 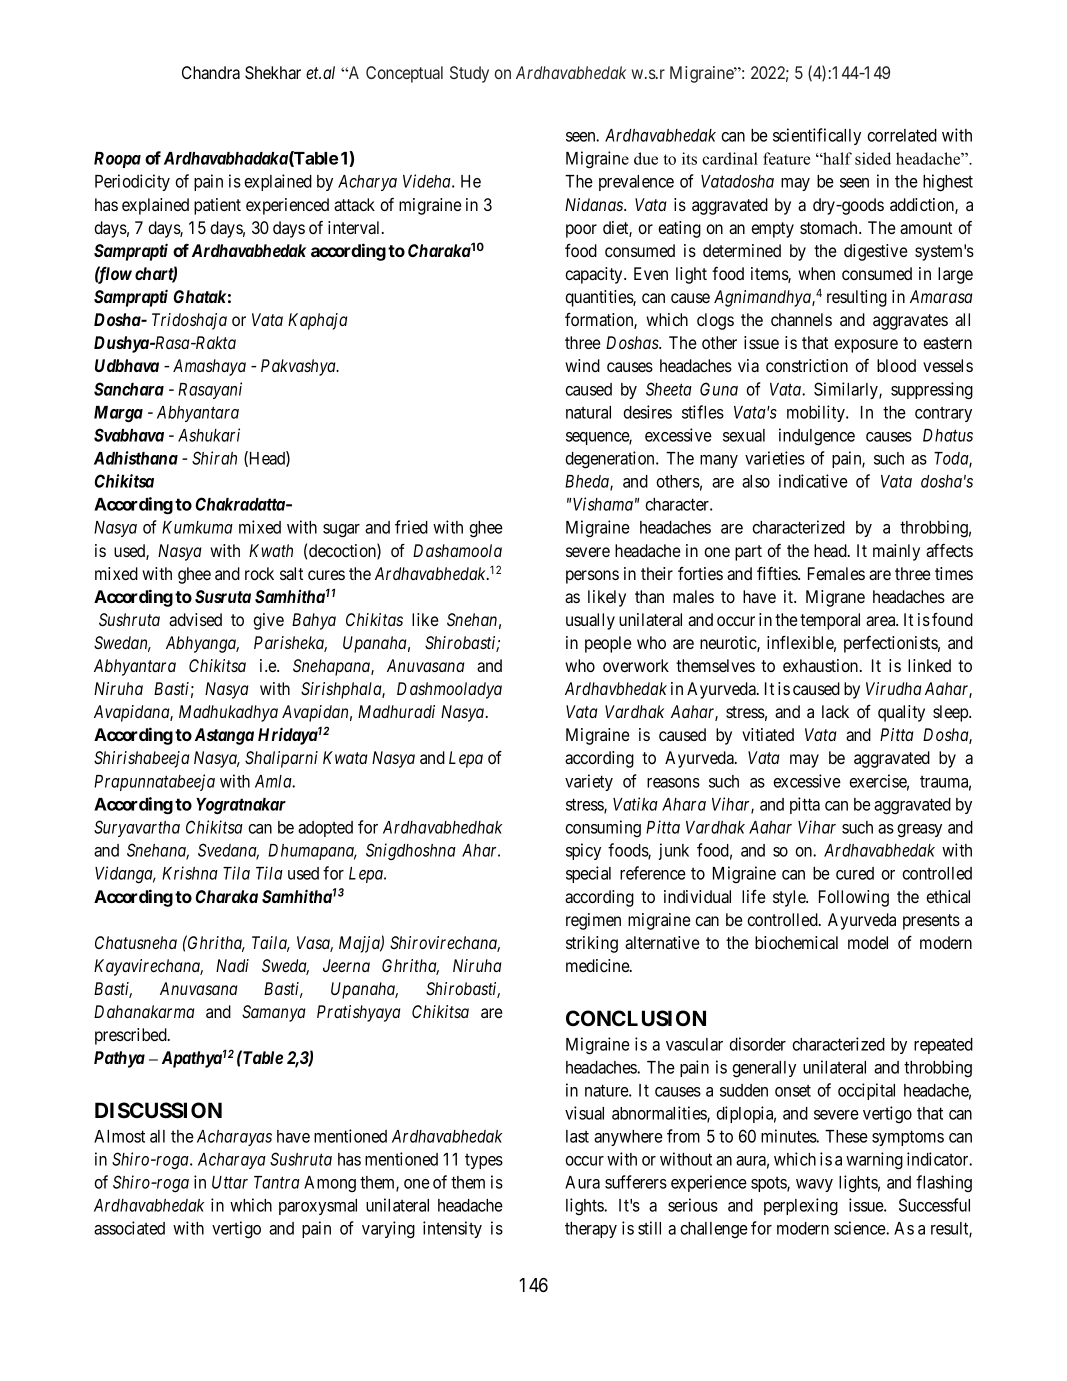 What do you see at coordinates (211, 72) in the document?
I see `Chandra` at bounding box center [211, 72].
